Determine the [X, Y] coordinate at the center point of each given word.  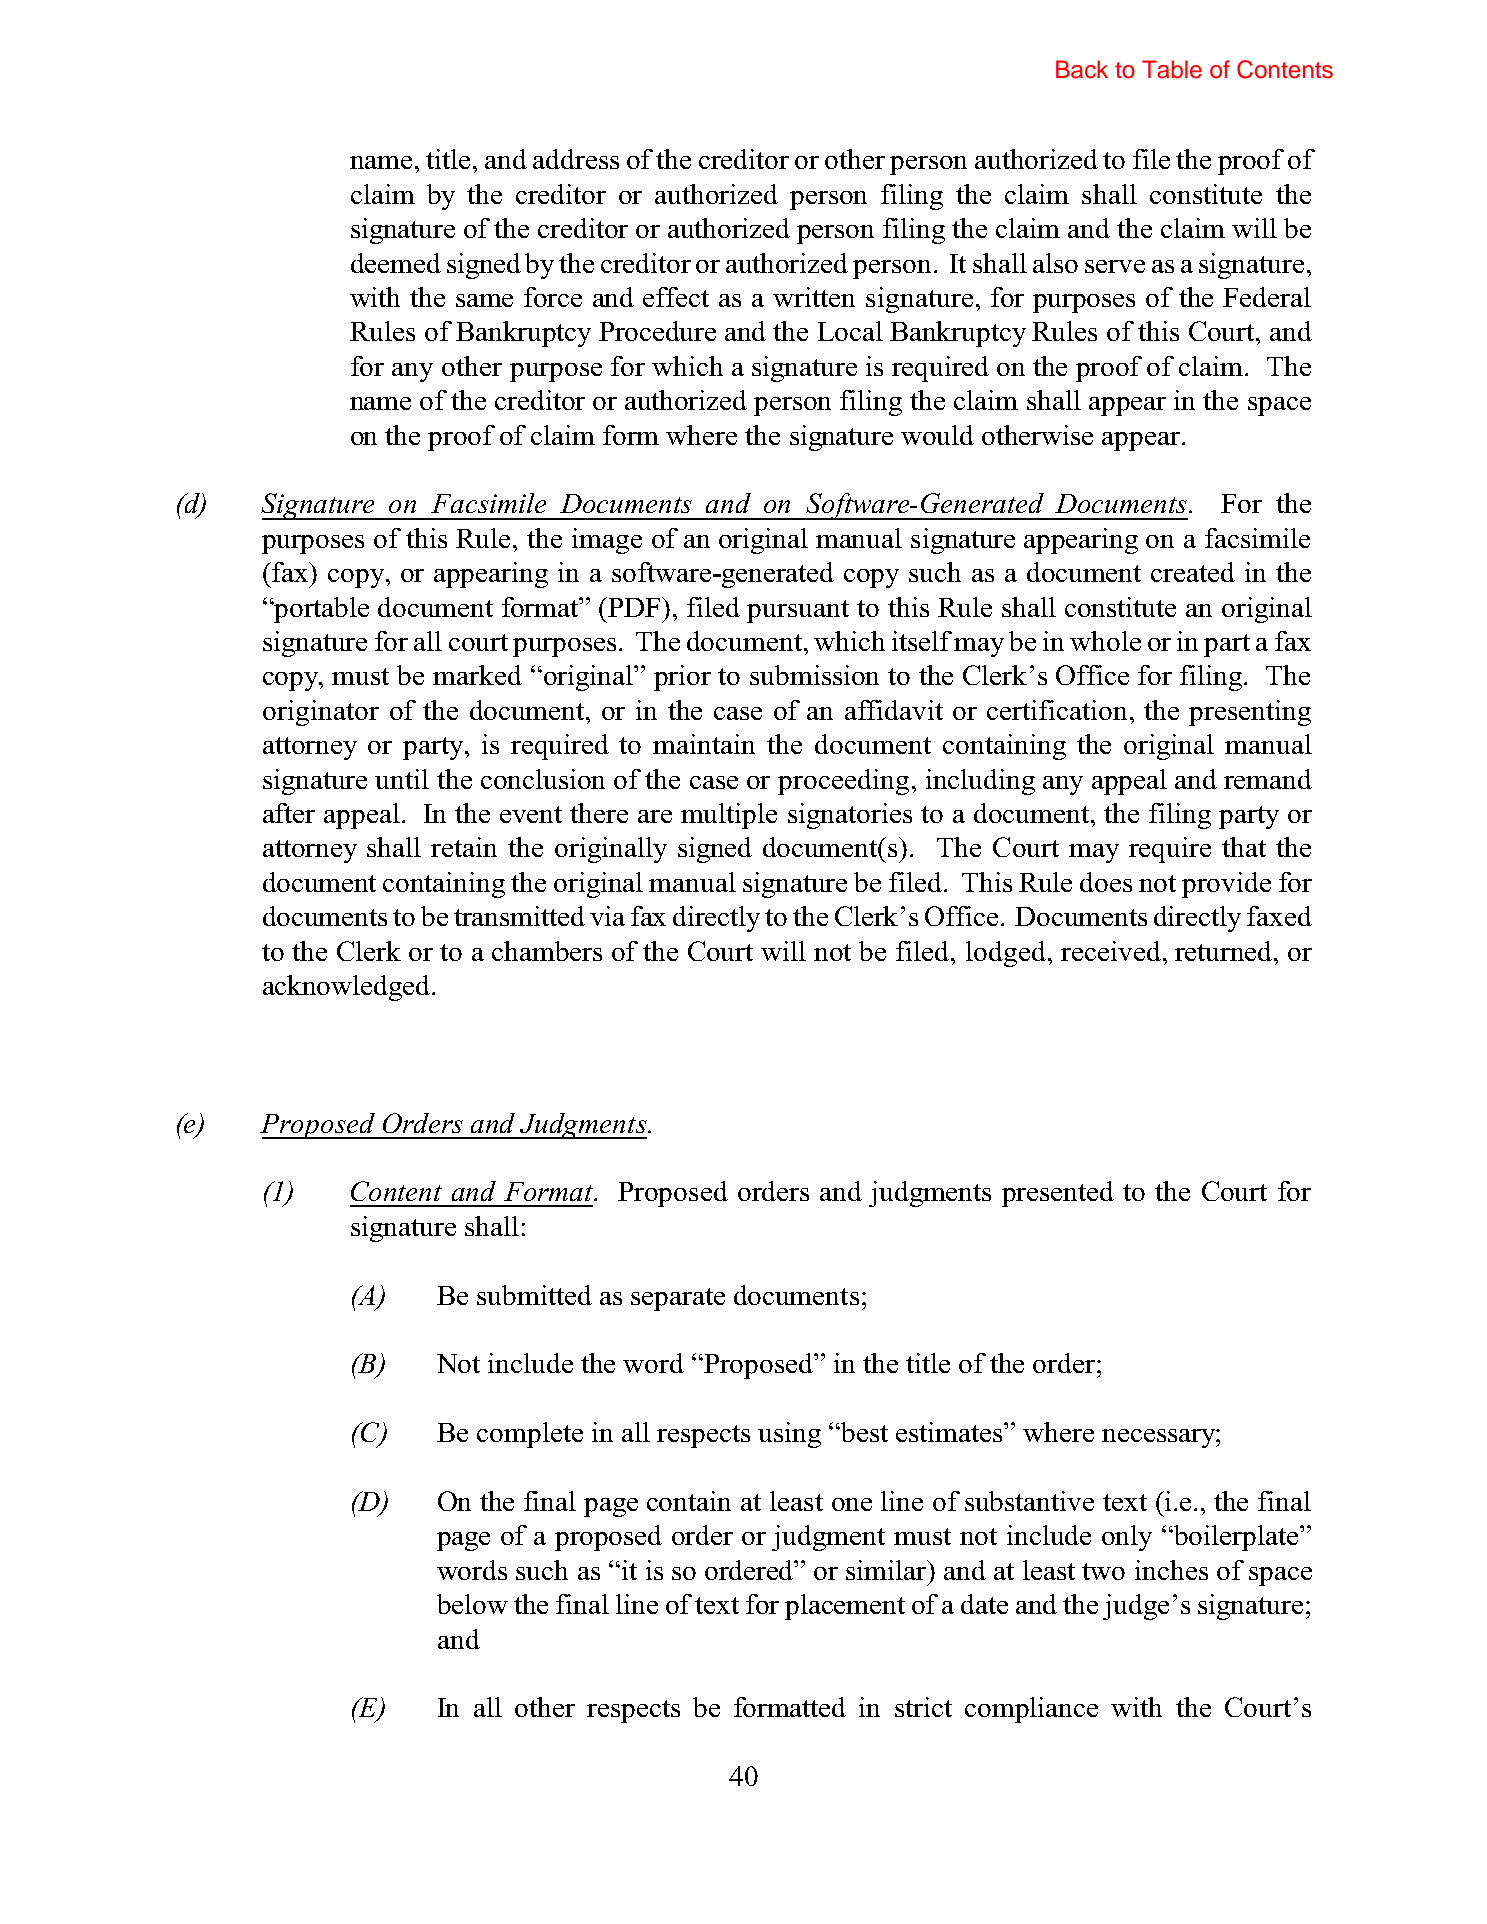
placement [845, 1607]
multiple [729, 816]
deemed [396, 263]
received [1111, 951]
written [814, 297]
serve [1115, 266]
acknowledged [348, 988]
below [472, 1604]
